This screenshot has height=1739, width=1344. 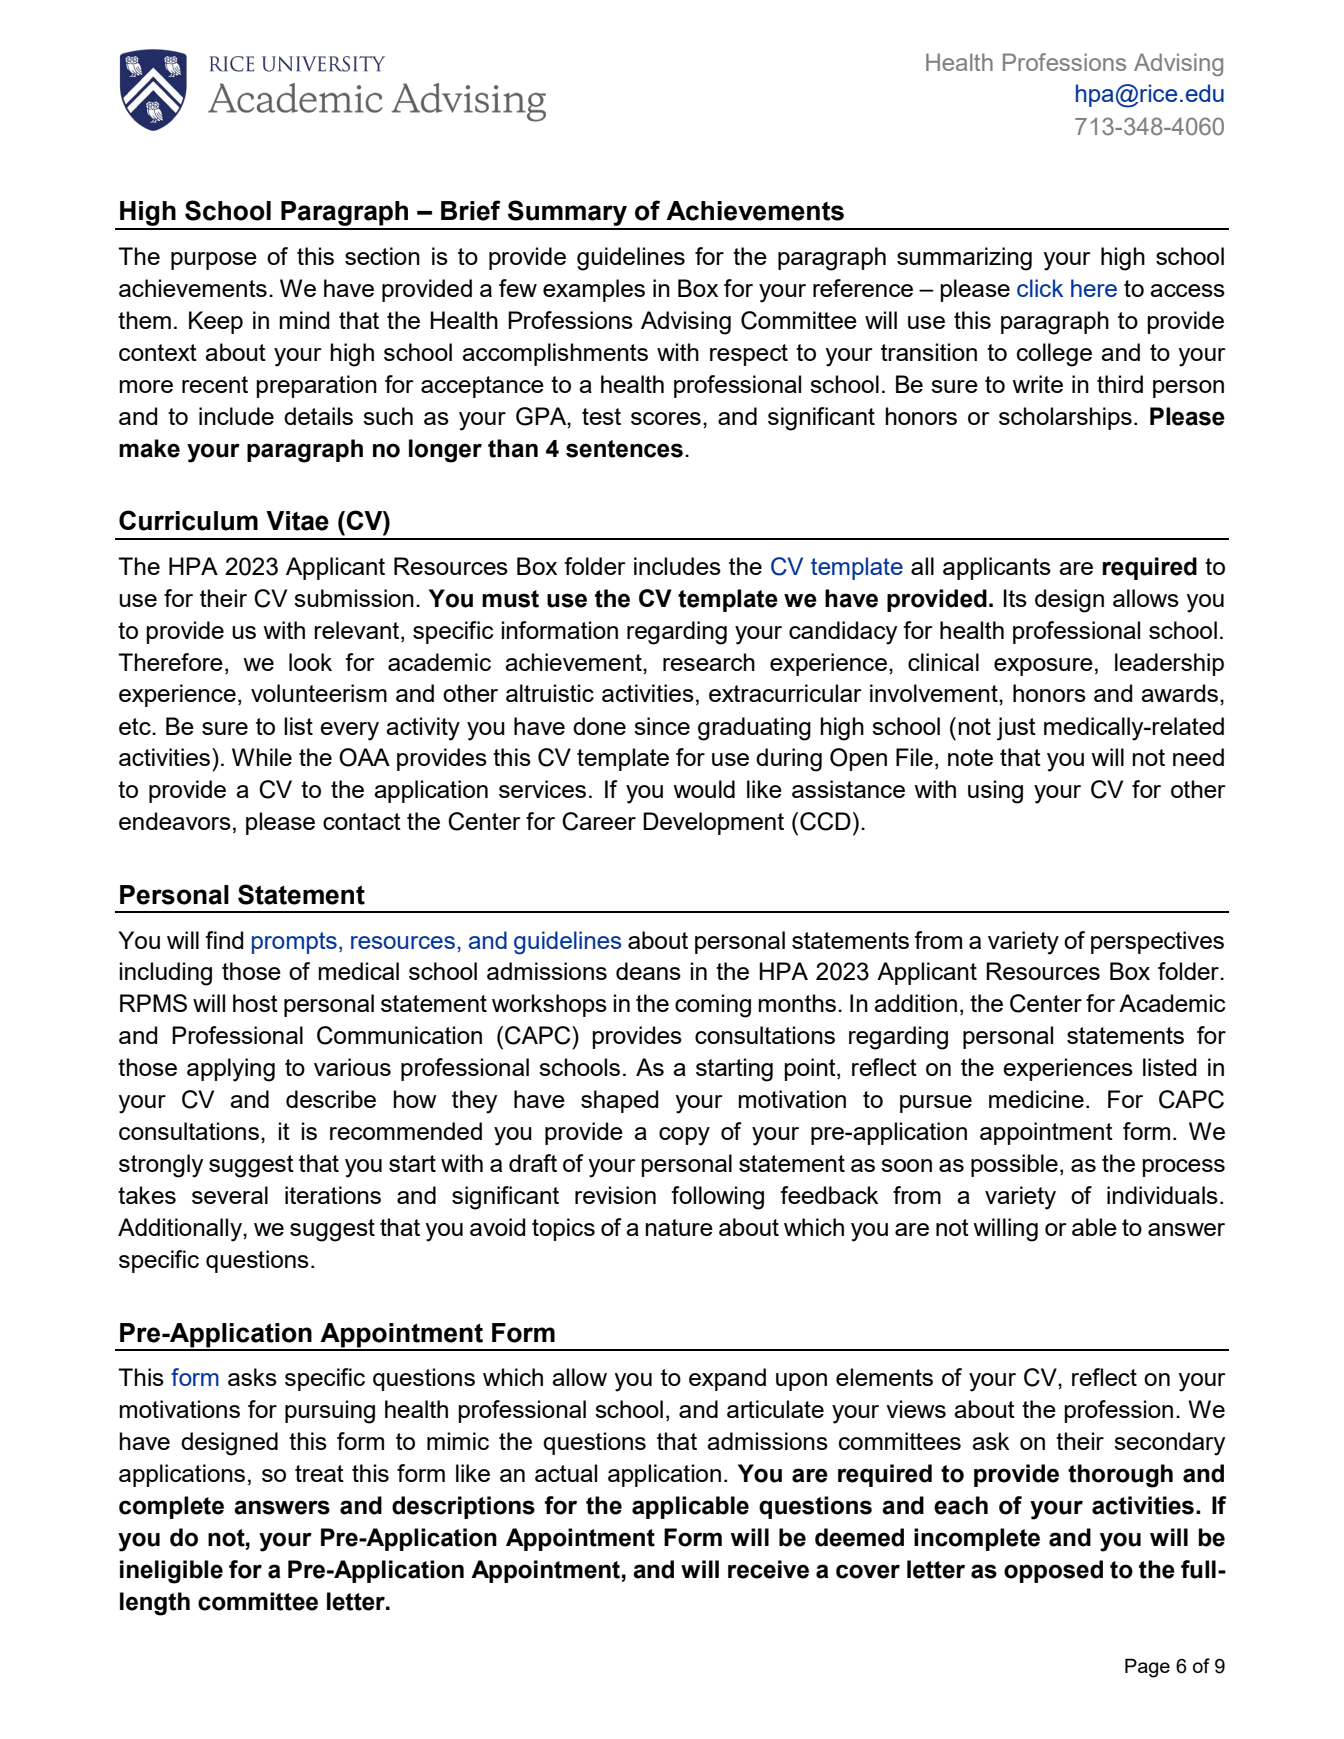 What do you see at coordinates (294, 943) in the screenshot?
I see `prompts` at bounding box center [294, 943].
